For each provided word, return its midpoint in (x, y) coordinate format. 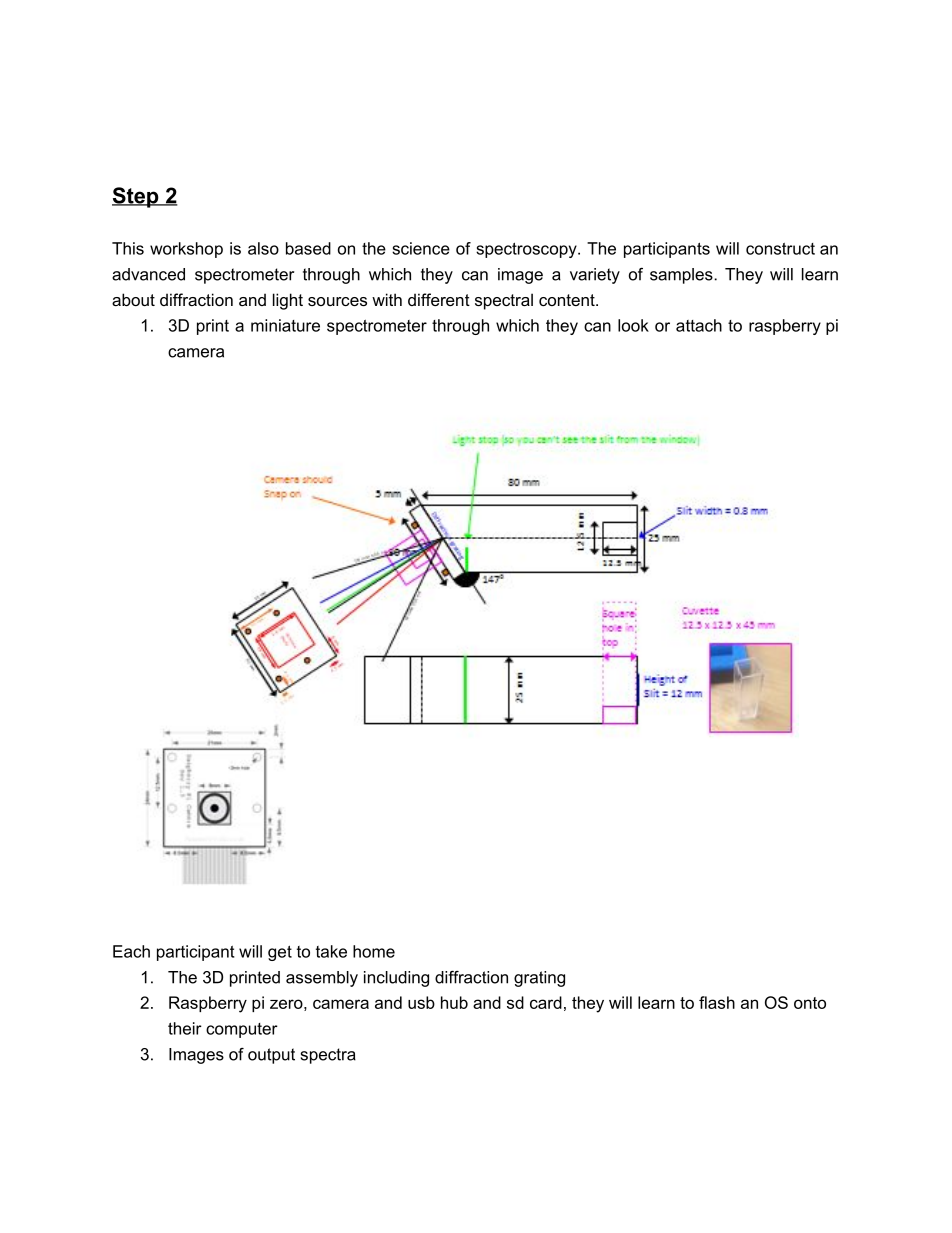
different (439, 299)
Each (131, 951)
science (421, 248)
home (374, 951)
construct (780, 249)
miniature (285, 325)
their (185, 1028)
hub (454, 1002)
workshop (186, 250)
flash (717, 1002)
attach (699, 325)
